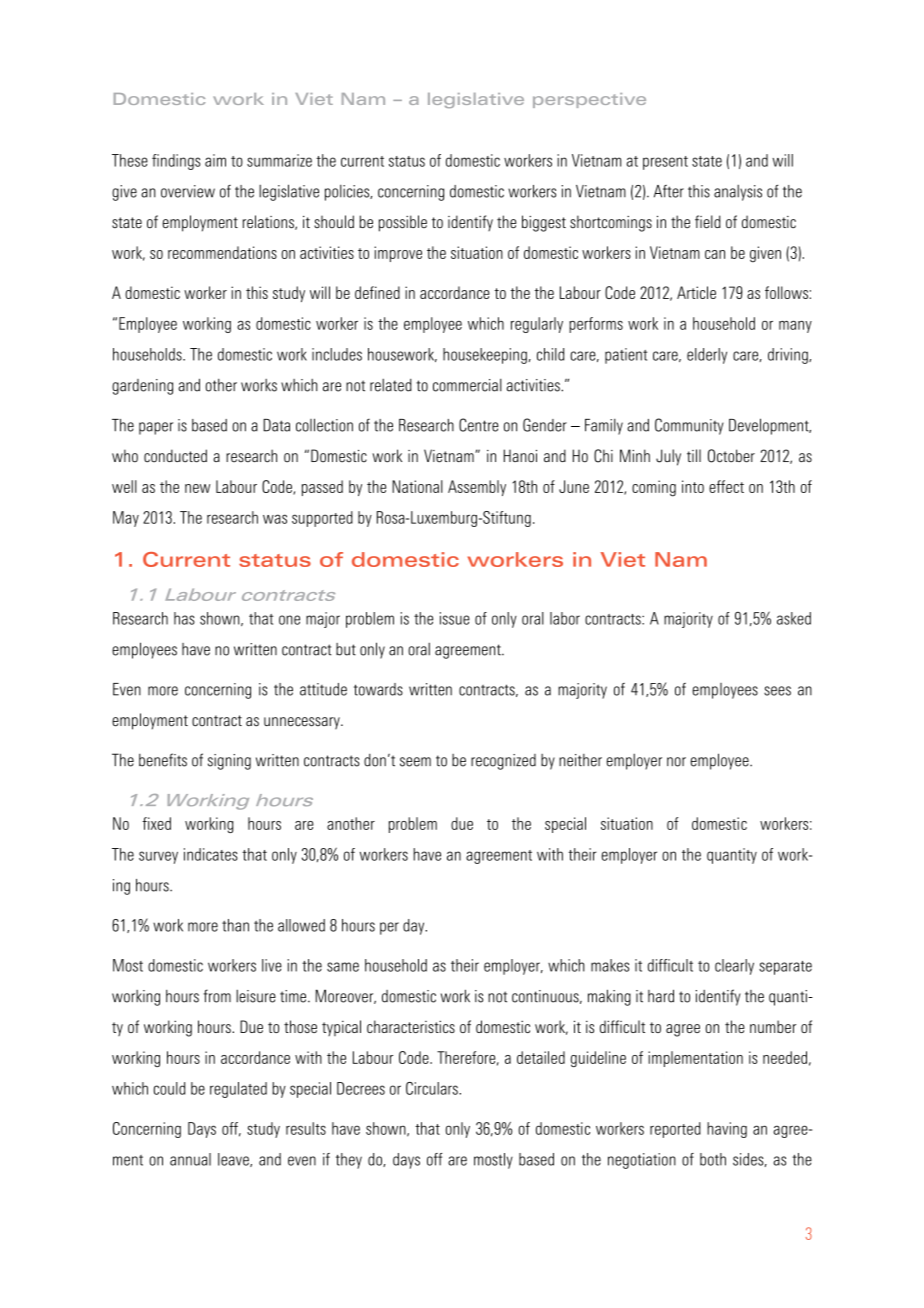  What do you see at coordinates (215, 160) in the screenshot?
I see `aim` at bounding box center [215, 160].
